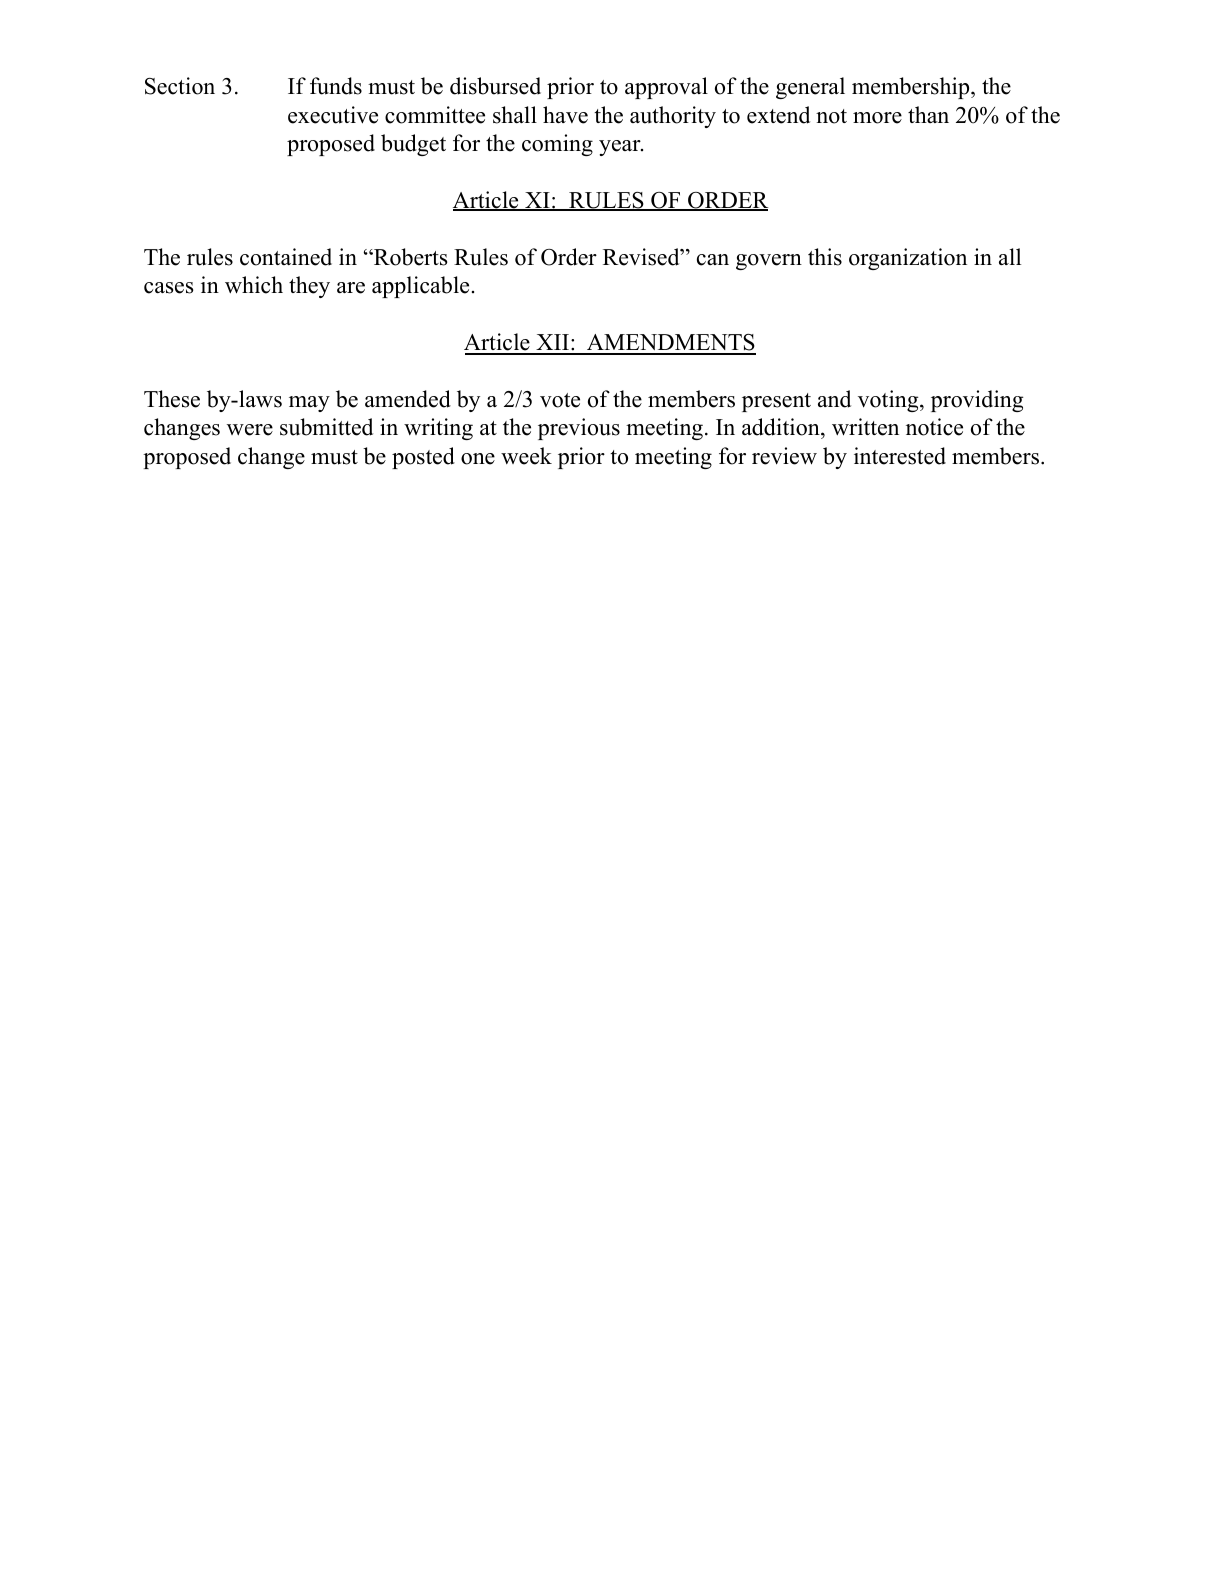 The image size is (1221, 1580). Describe the element at coordinates (810, 88) in the screenshot. I see `general` at that location.
